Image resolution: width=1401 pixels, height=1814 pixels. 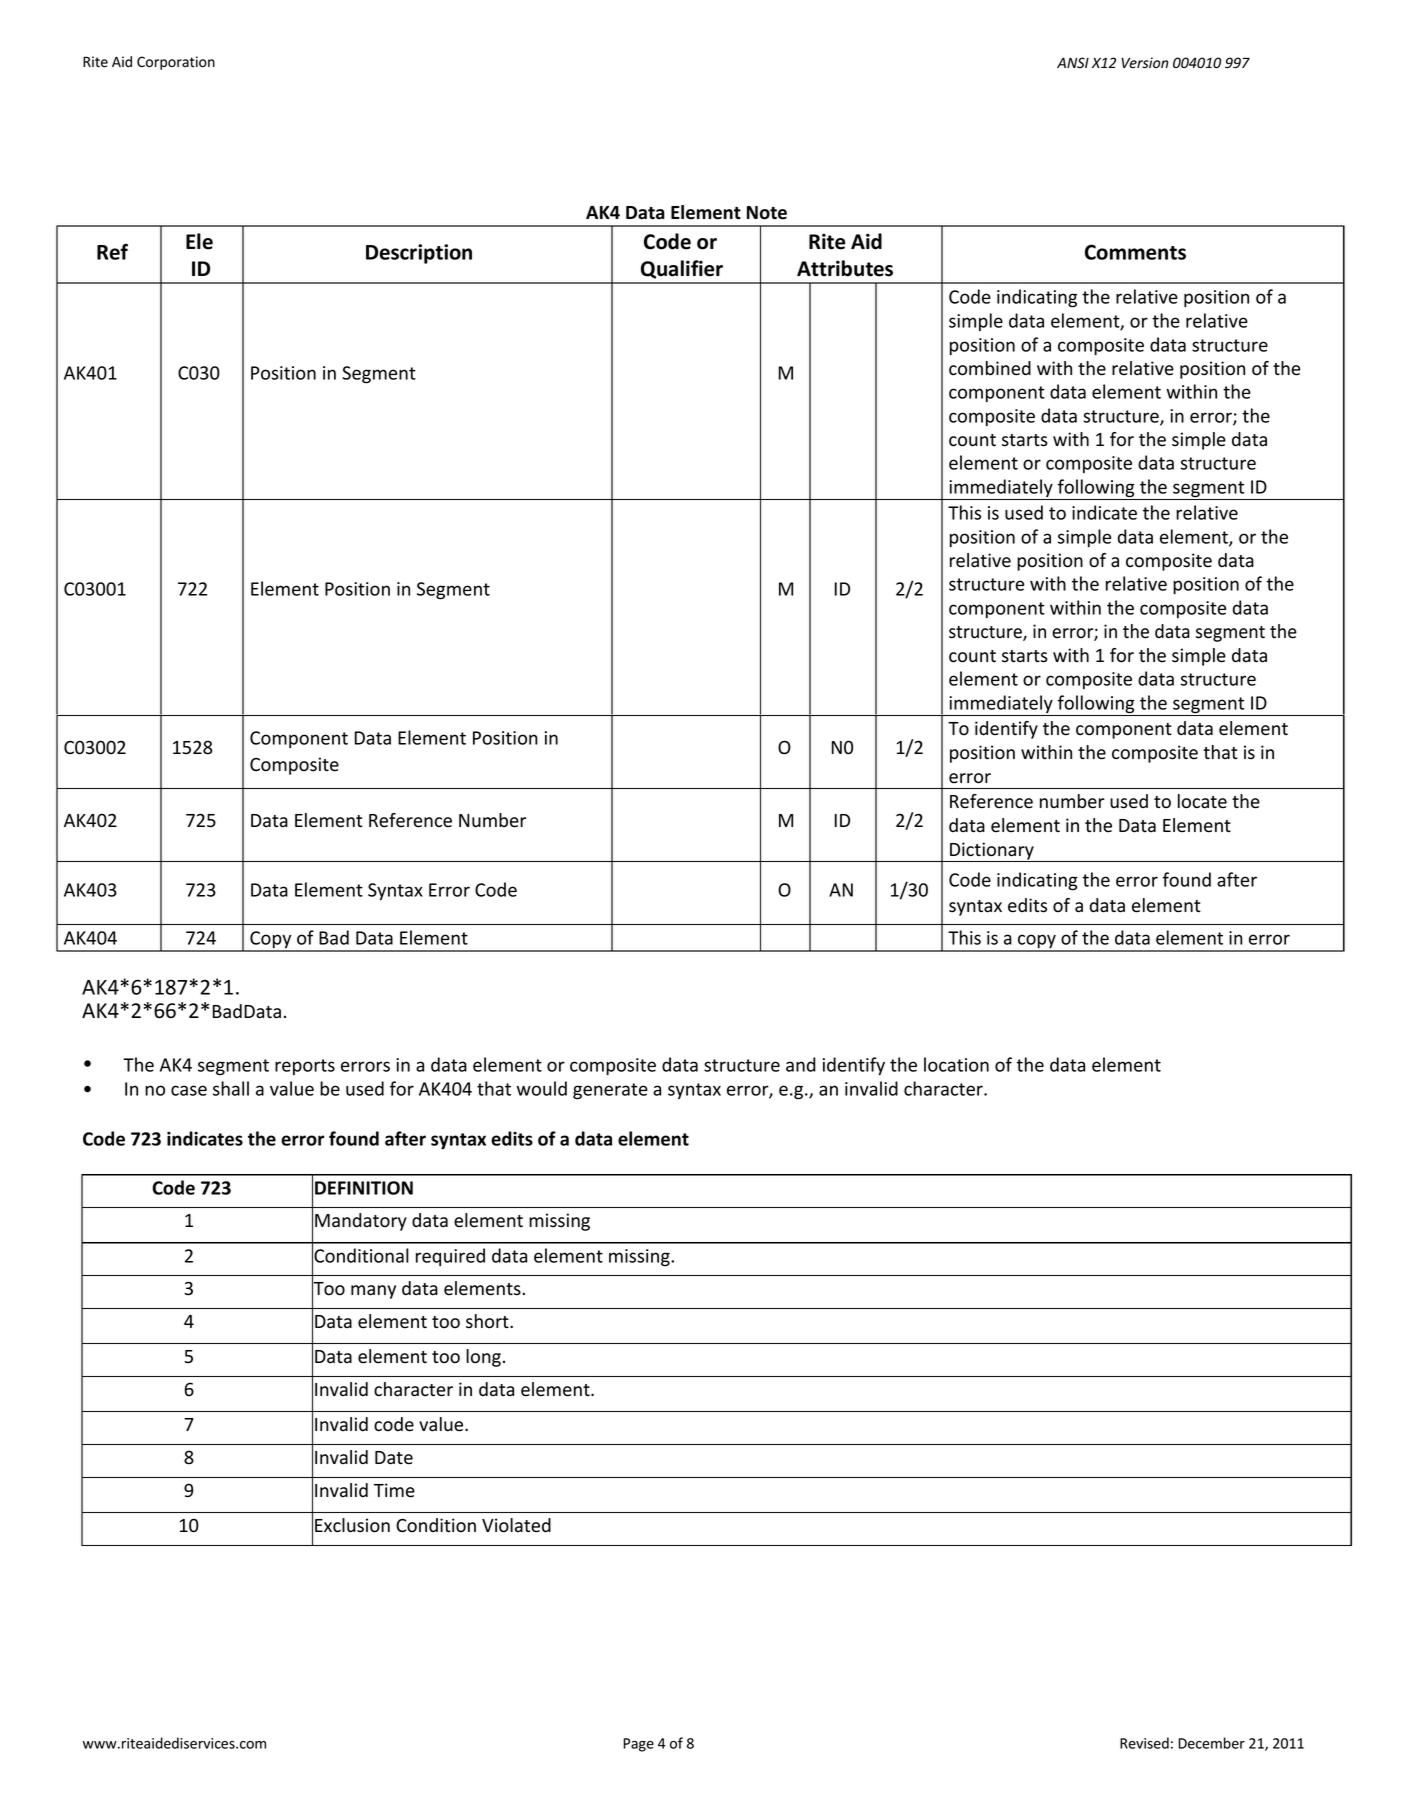 I want to click on generate, so click(x=610, y=1091).
